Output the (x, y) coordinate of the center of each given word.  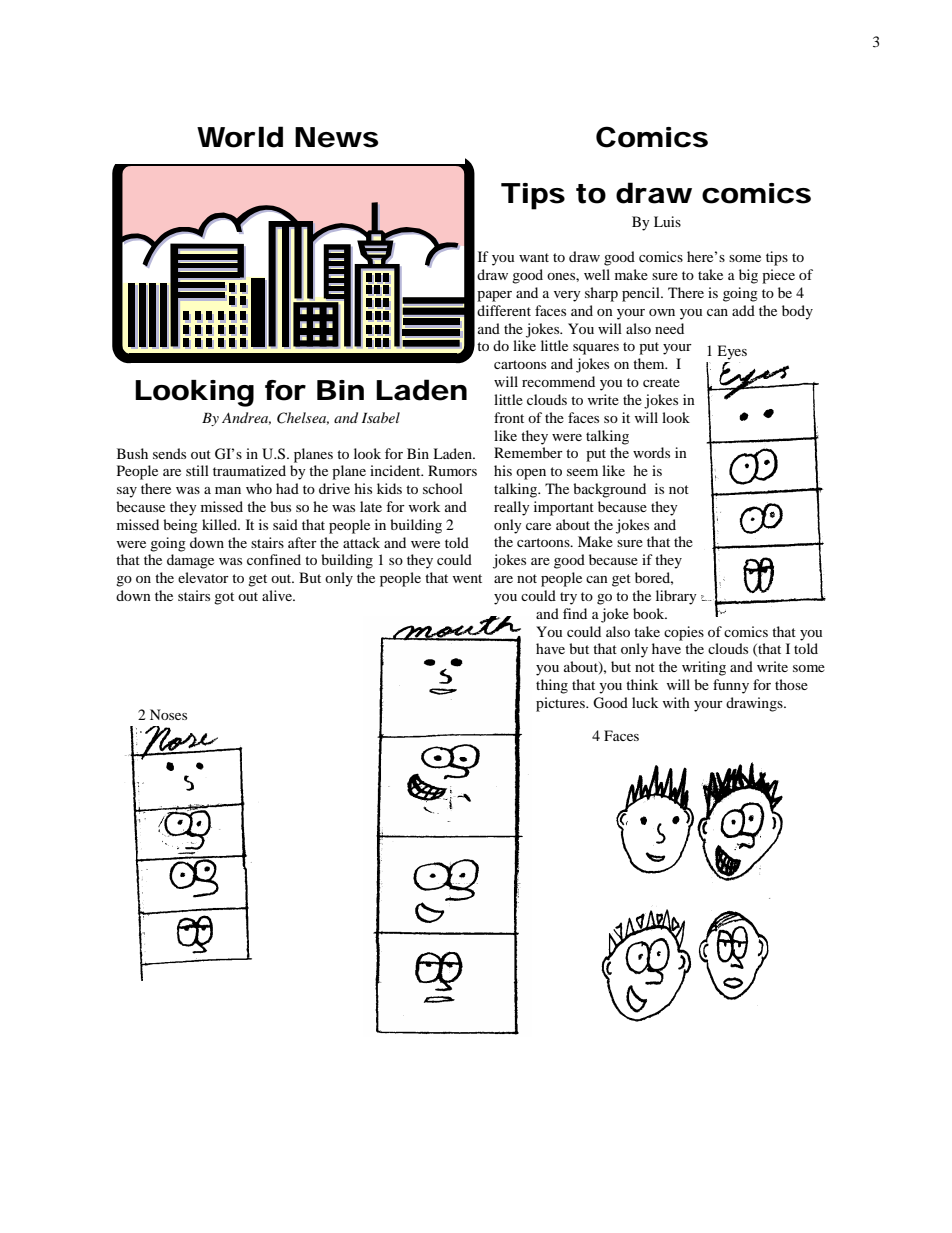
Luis (667, 221)
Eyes (732, 352)
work (425, 506)
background (609, 490)
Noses (168, 714)
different (504, 310)
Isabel (381, 417)
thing (552, 686)
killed (221, 524)
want (534, 257)
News (336, 137)
